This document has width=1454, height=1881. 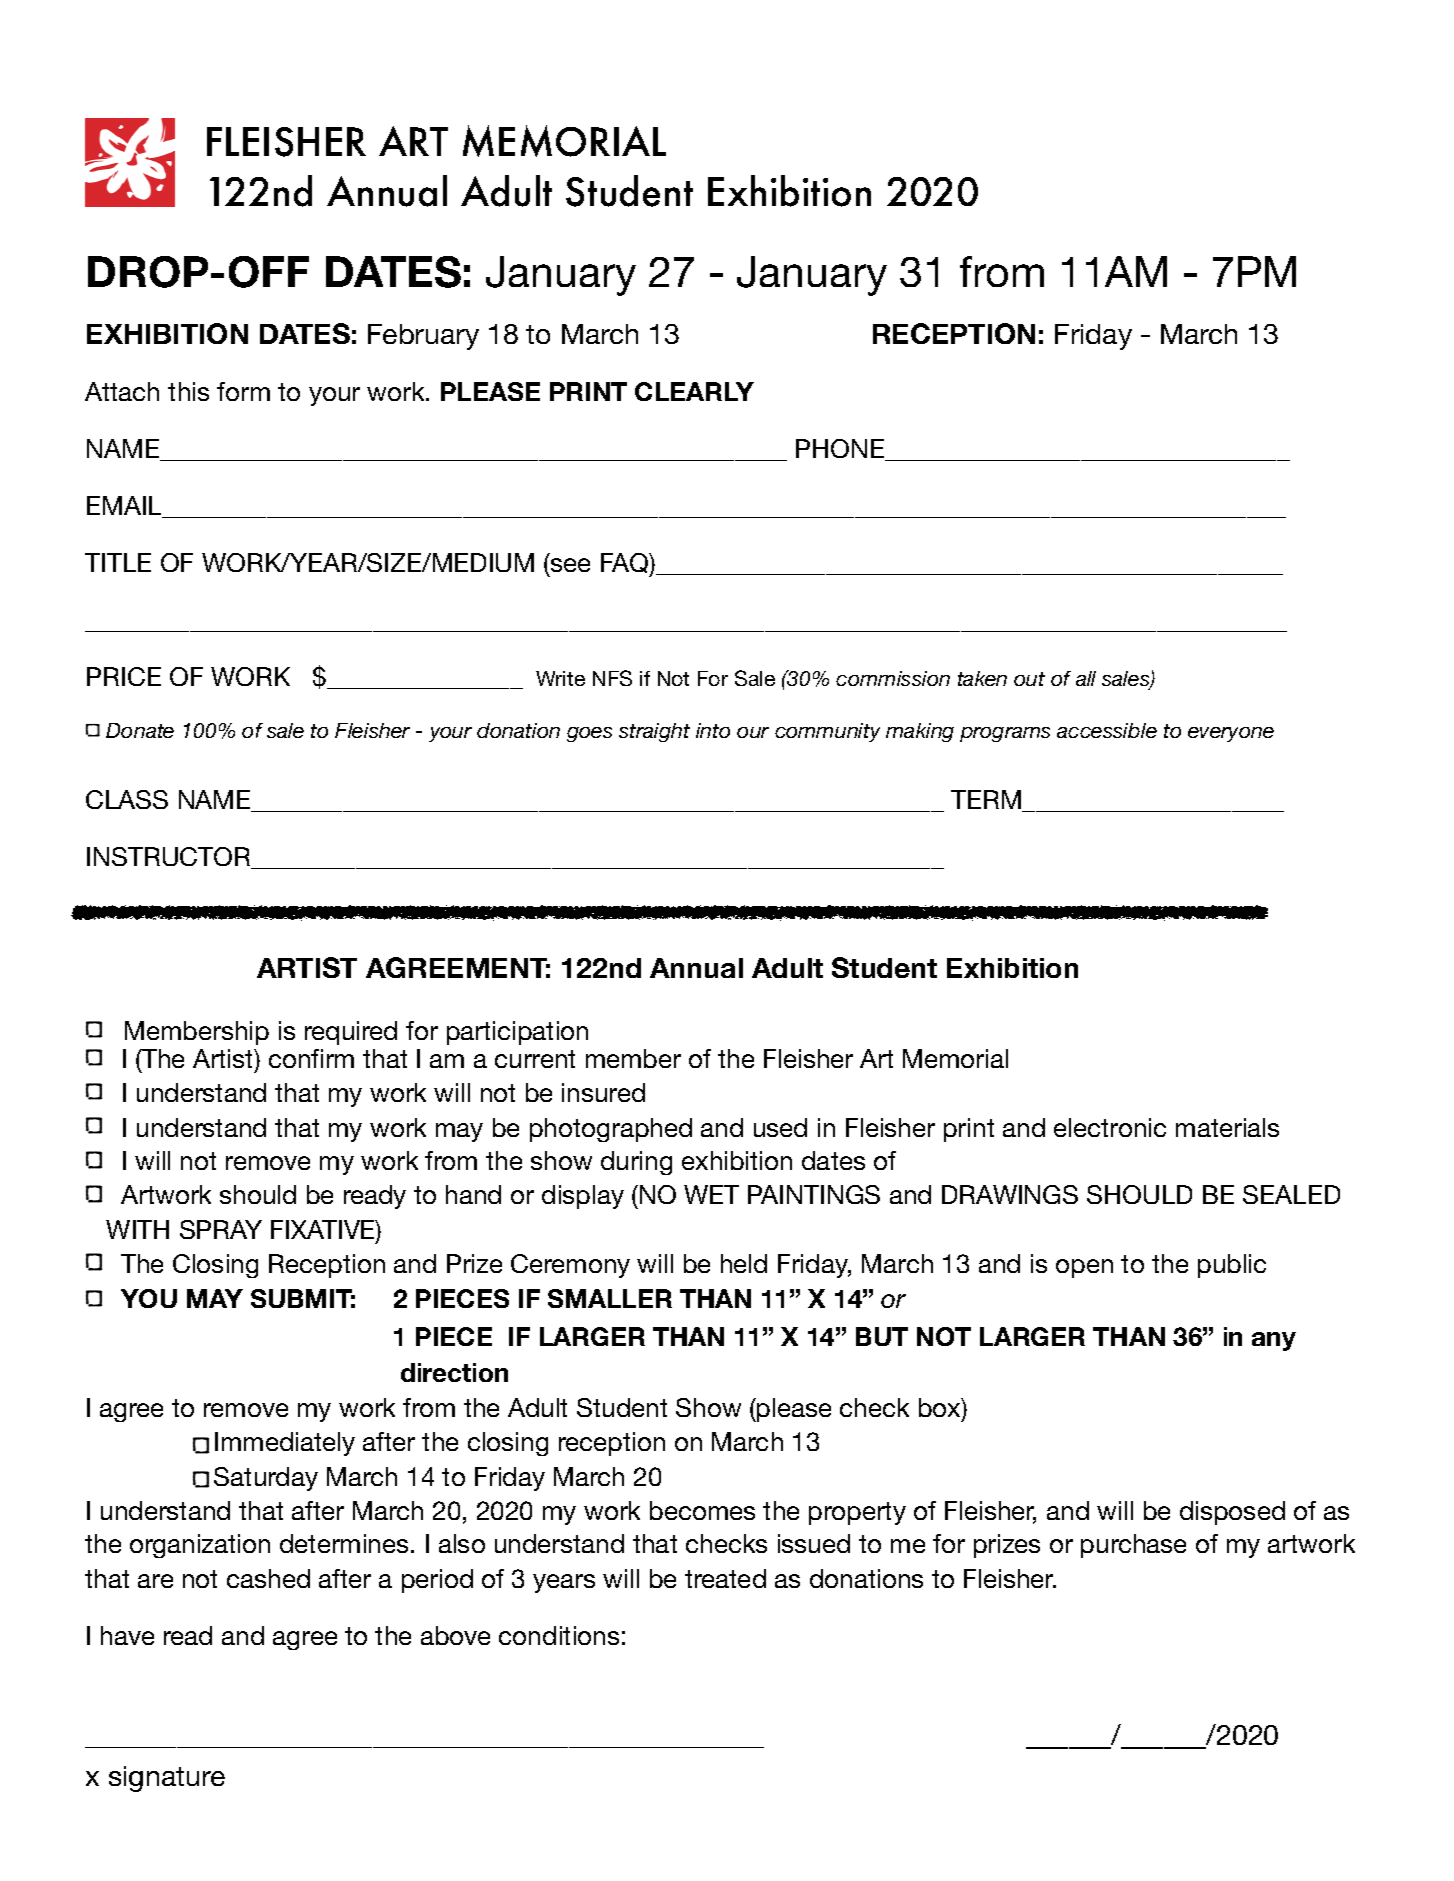 What do you see at coordinates (243, 391) in the document?
I see `form` at bounding box center [243, 391].
